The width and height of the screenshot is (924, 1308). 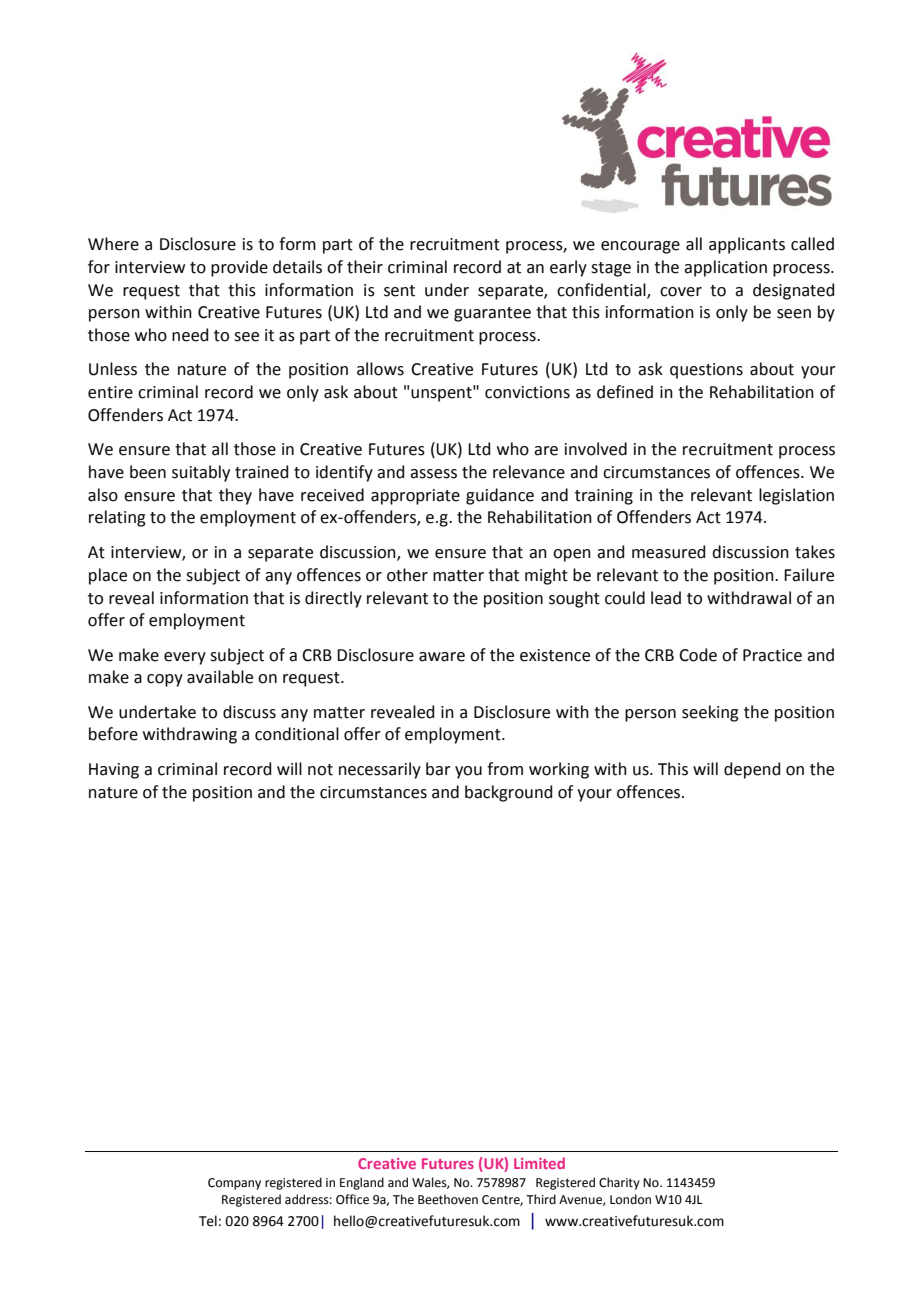 What do you see at coordinates (630, 1199) in the screenshot?
I see `London` at bounding box center [630, 1199].
